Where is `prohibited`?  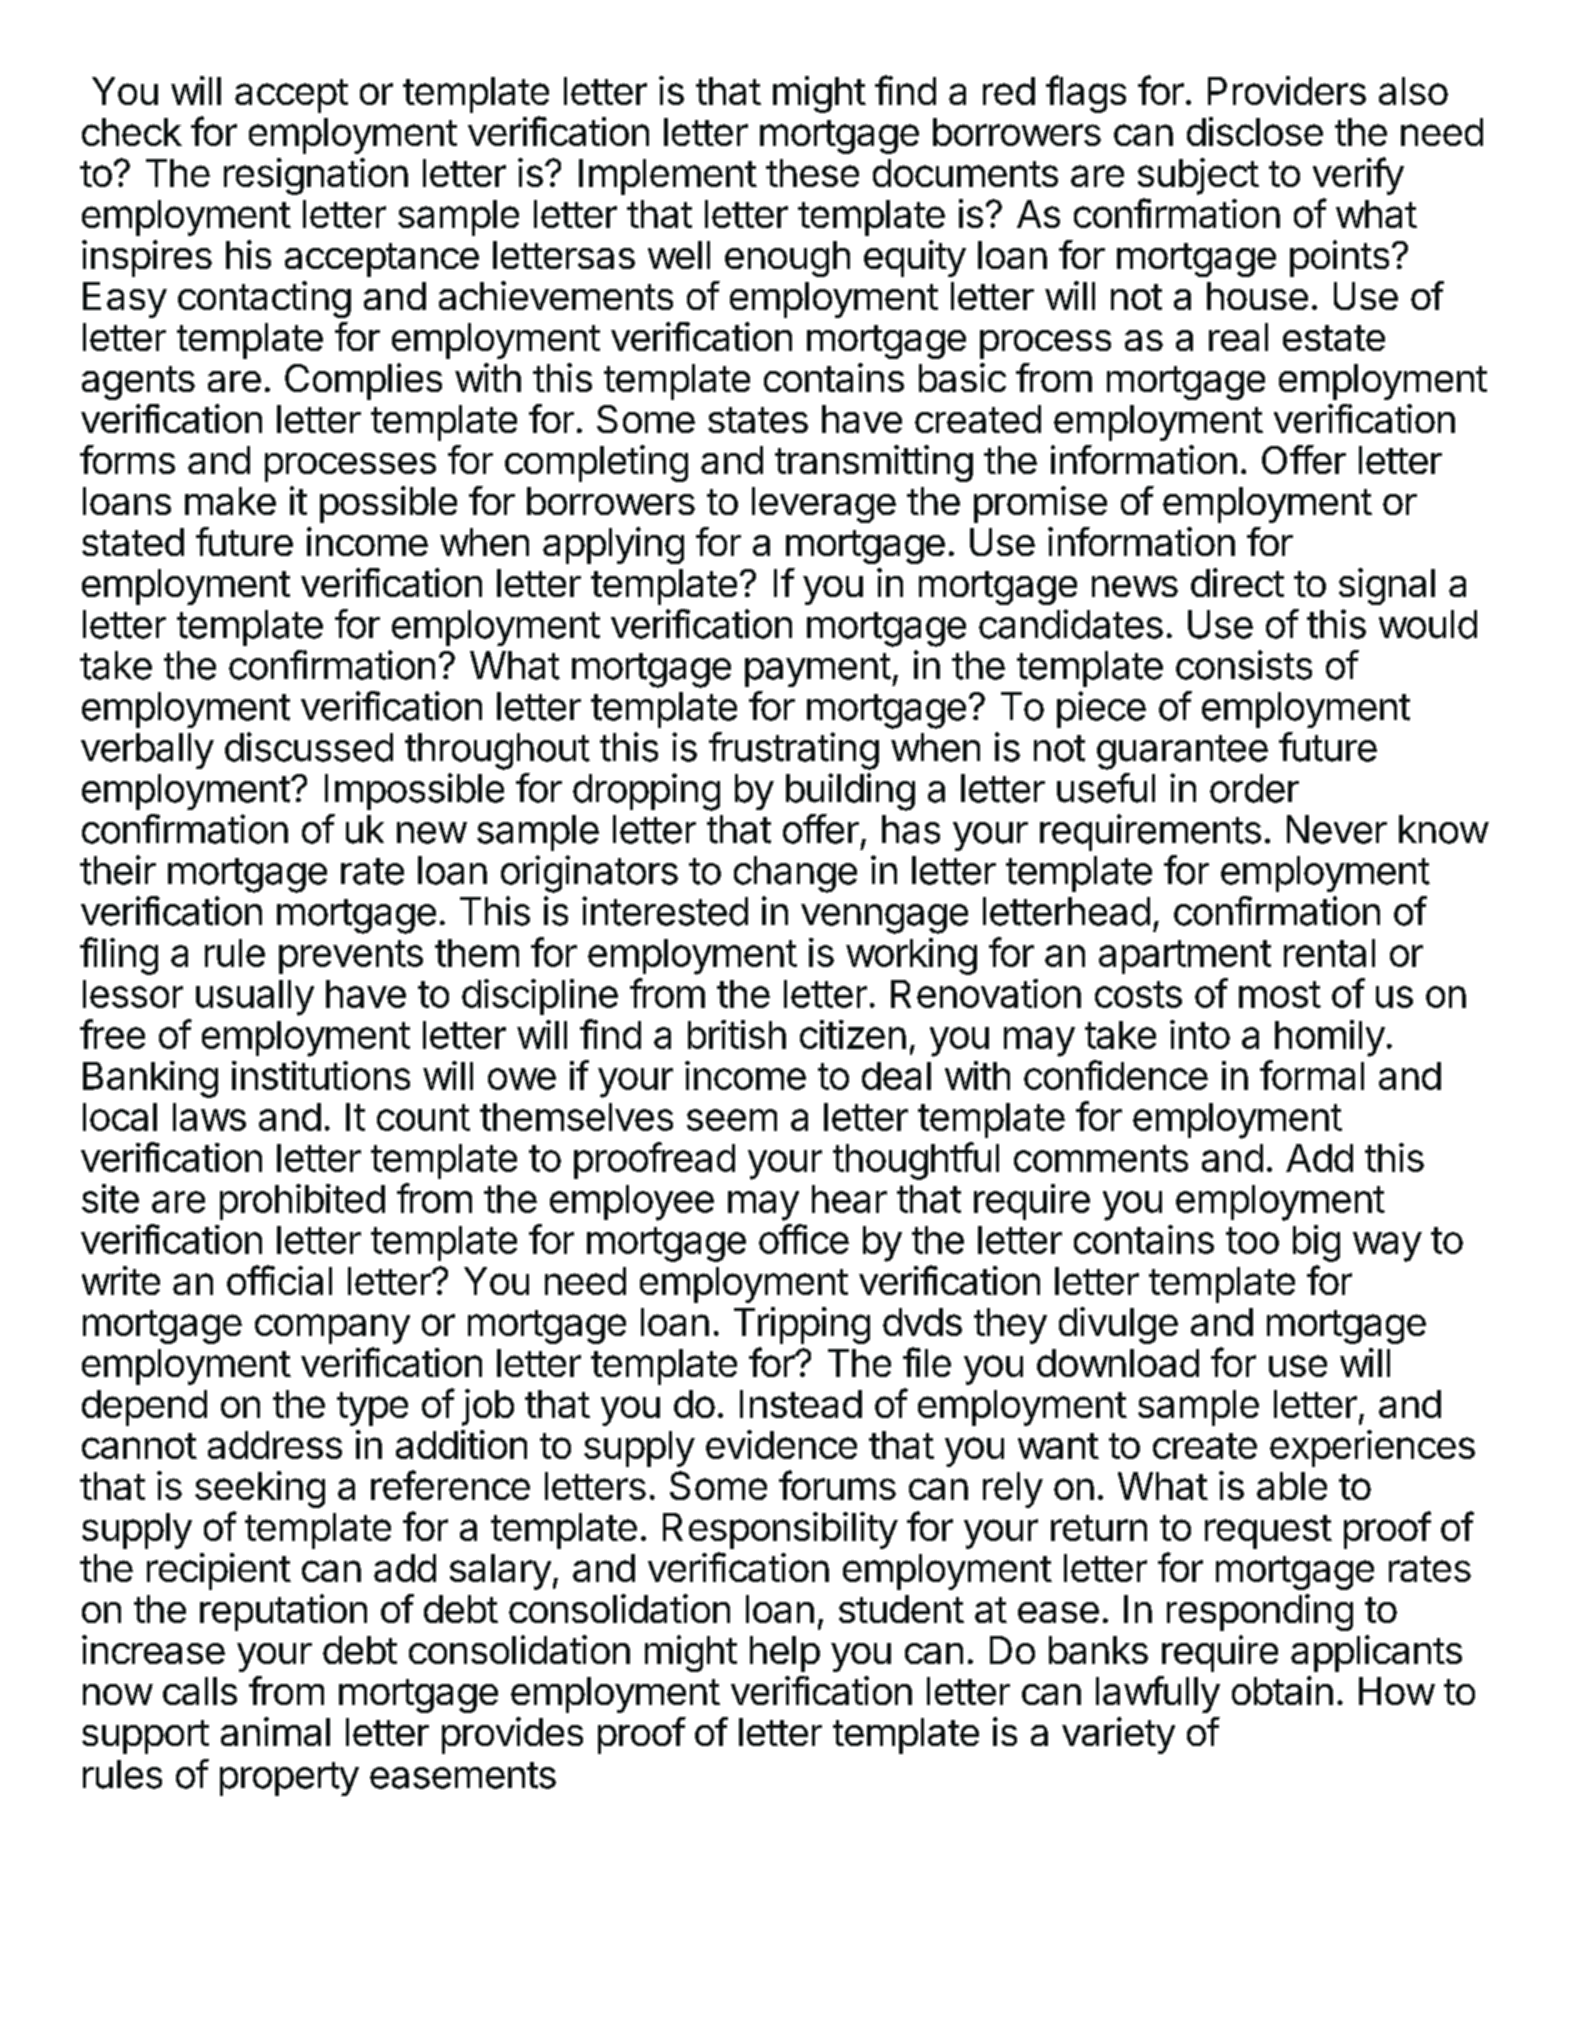
prohibited is located at coordinates (302, 1202).
